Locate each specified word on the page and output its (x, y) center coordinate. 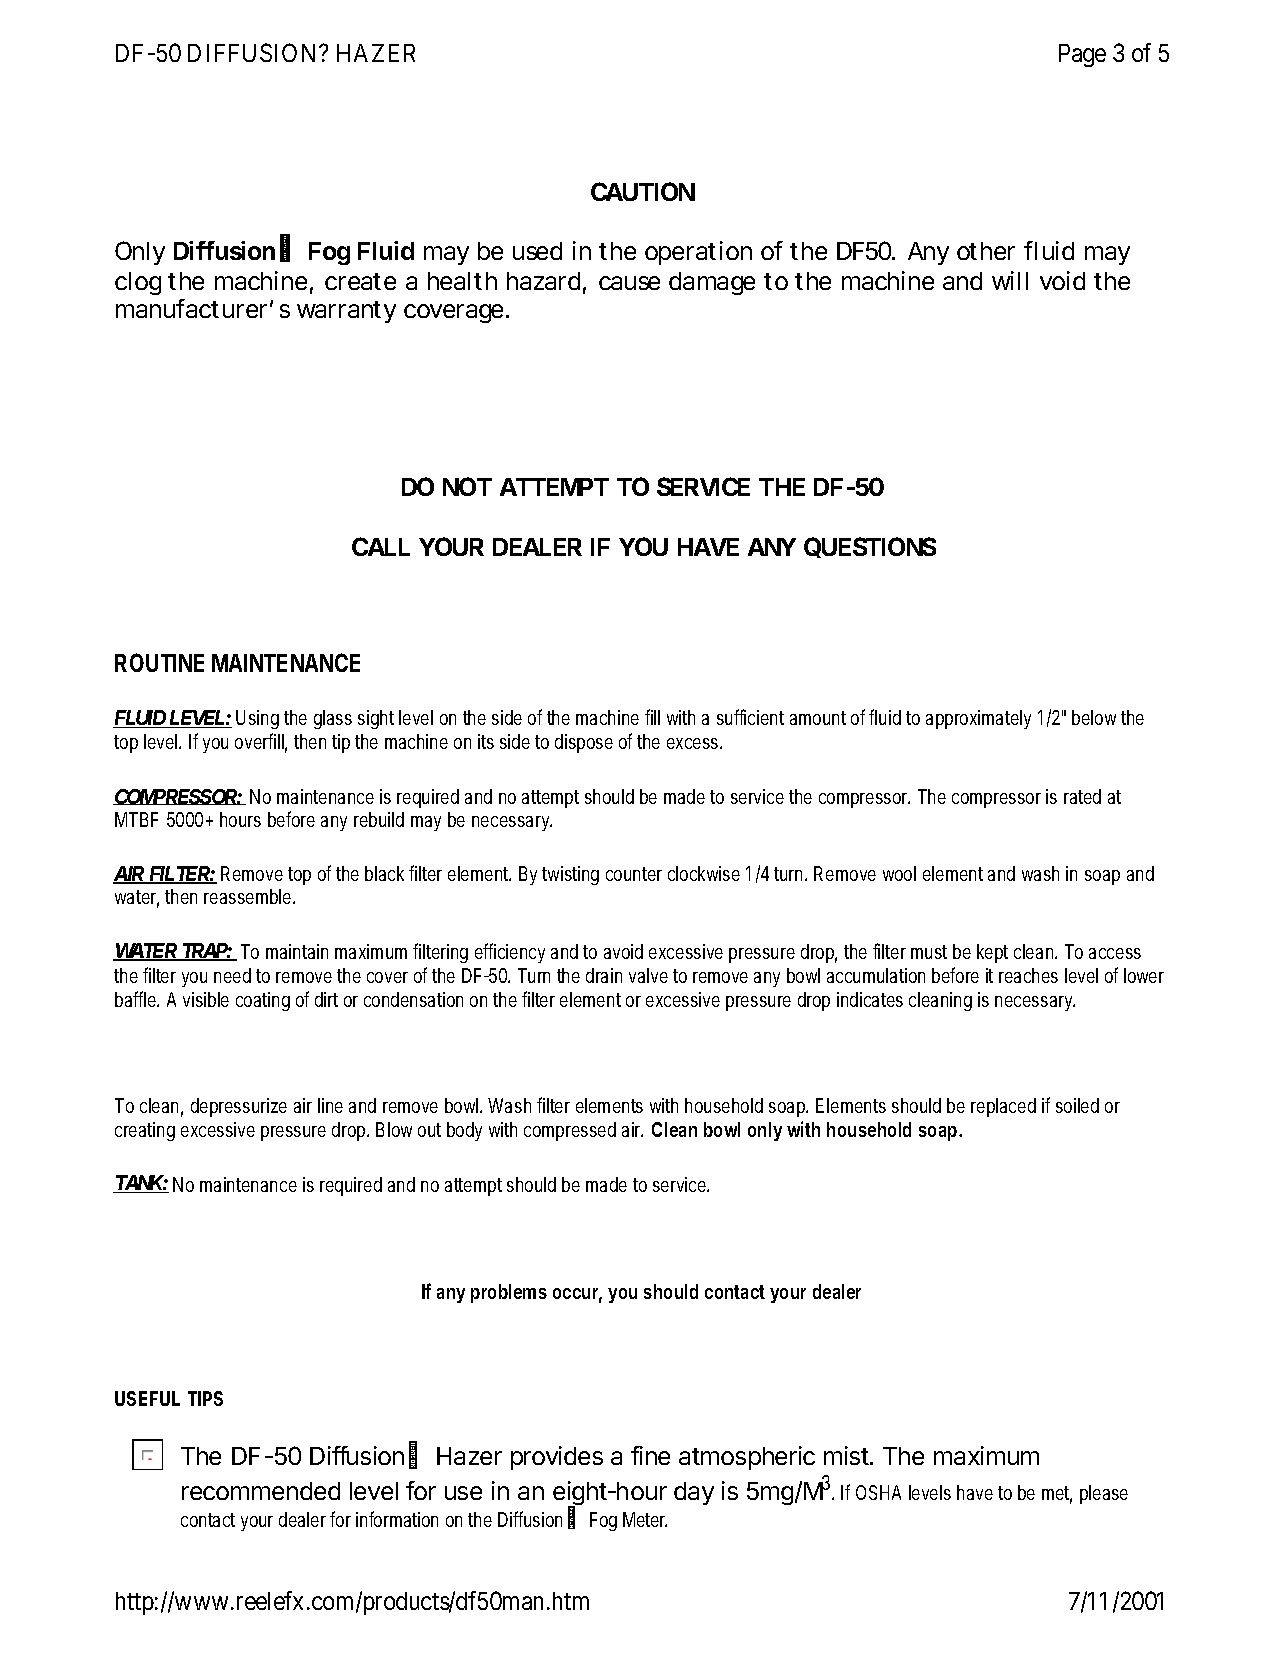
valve (648, 975)
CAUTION (643, 191)
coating (263, 1001)
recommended (261, 1491)
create (360, 281)
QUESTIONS (870, 547)
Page (1082, 55)
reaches (1028, 975)
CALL (381, 546)
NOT (467, 486)
